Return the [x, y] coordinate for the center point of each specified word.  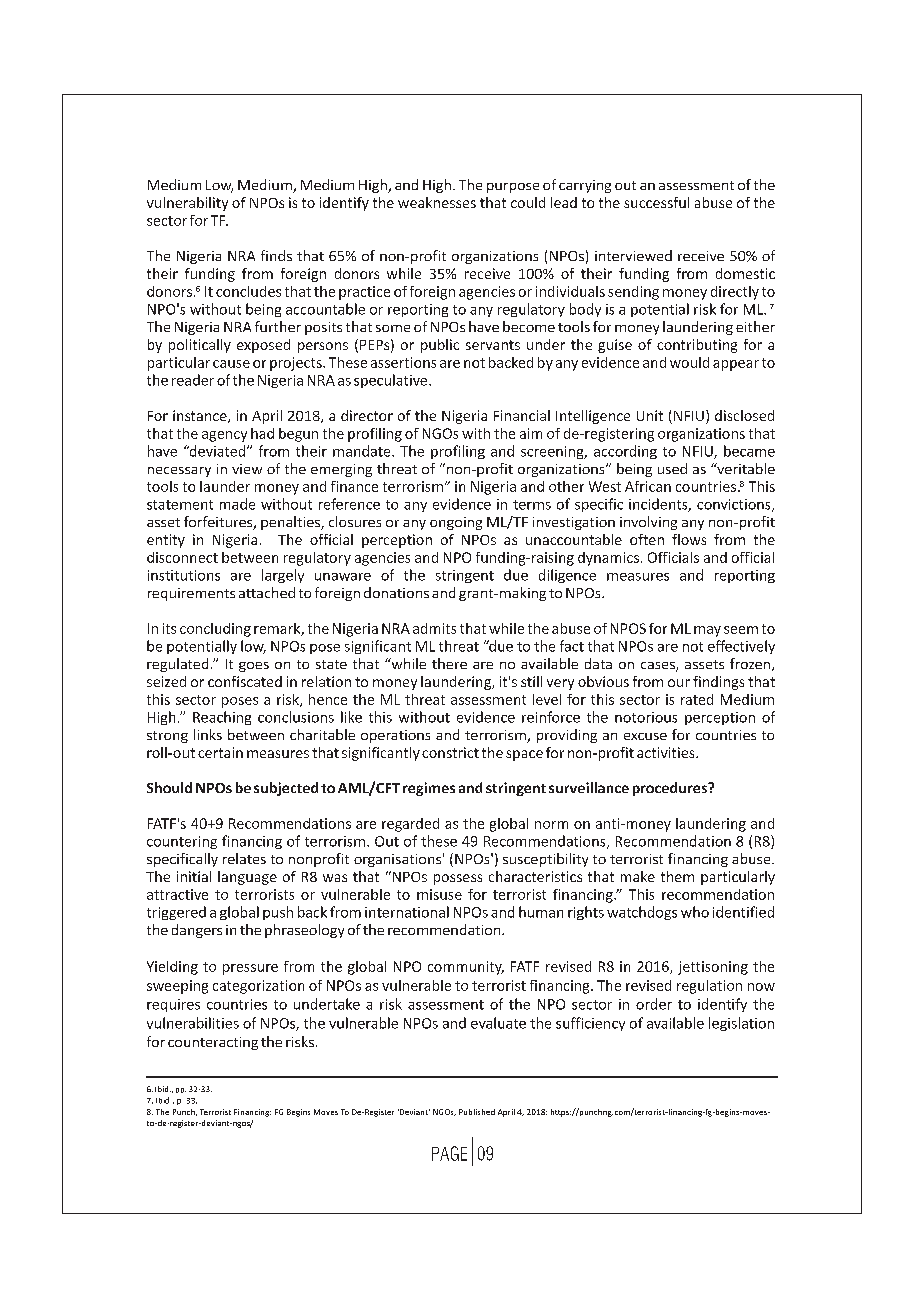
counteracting [213, 1043]
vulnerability [187, 204]
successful [656, 202]
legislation [741, 1024]
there [449, 663]
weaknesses [437, 202]
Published [477, 1112]
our [679, 683]
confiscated [245, 681]
